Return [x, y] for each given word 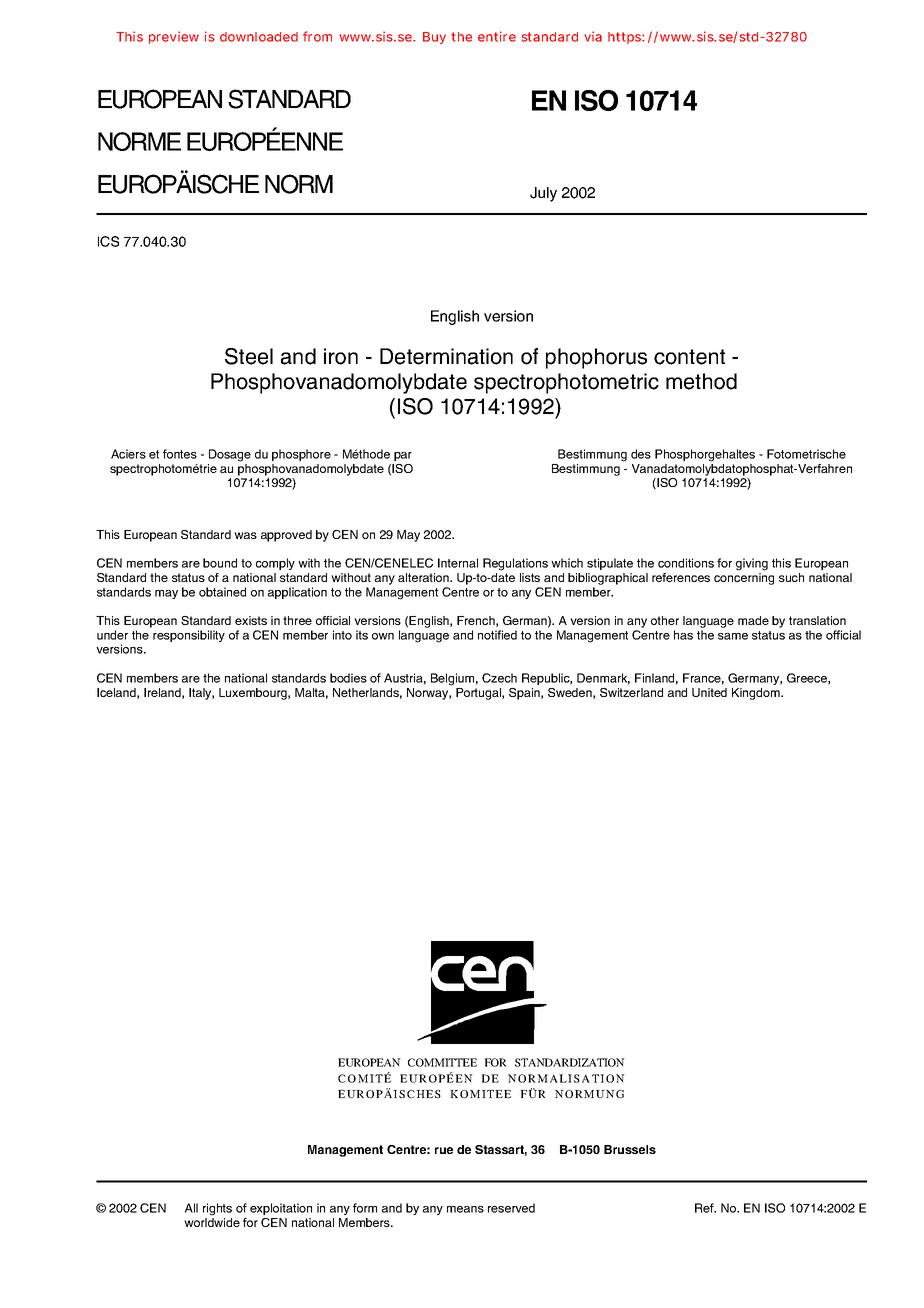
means [465, 1209]
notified [497, 635]
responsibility [189, 636]
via [593, 36]
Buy [434, 38]
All [191, 1208]
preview [174, 37]
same [733, 636]
